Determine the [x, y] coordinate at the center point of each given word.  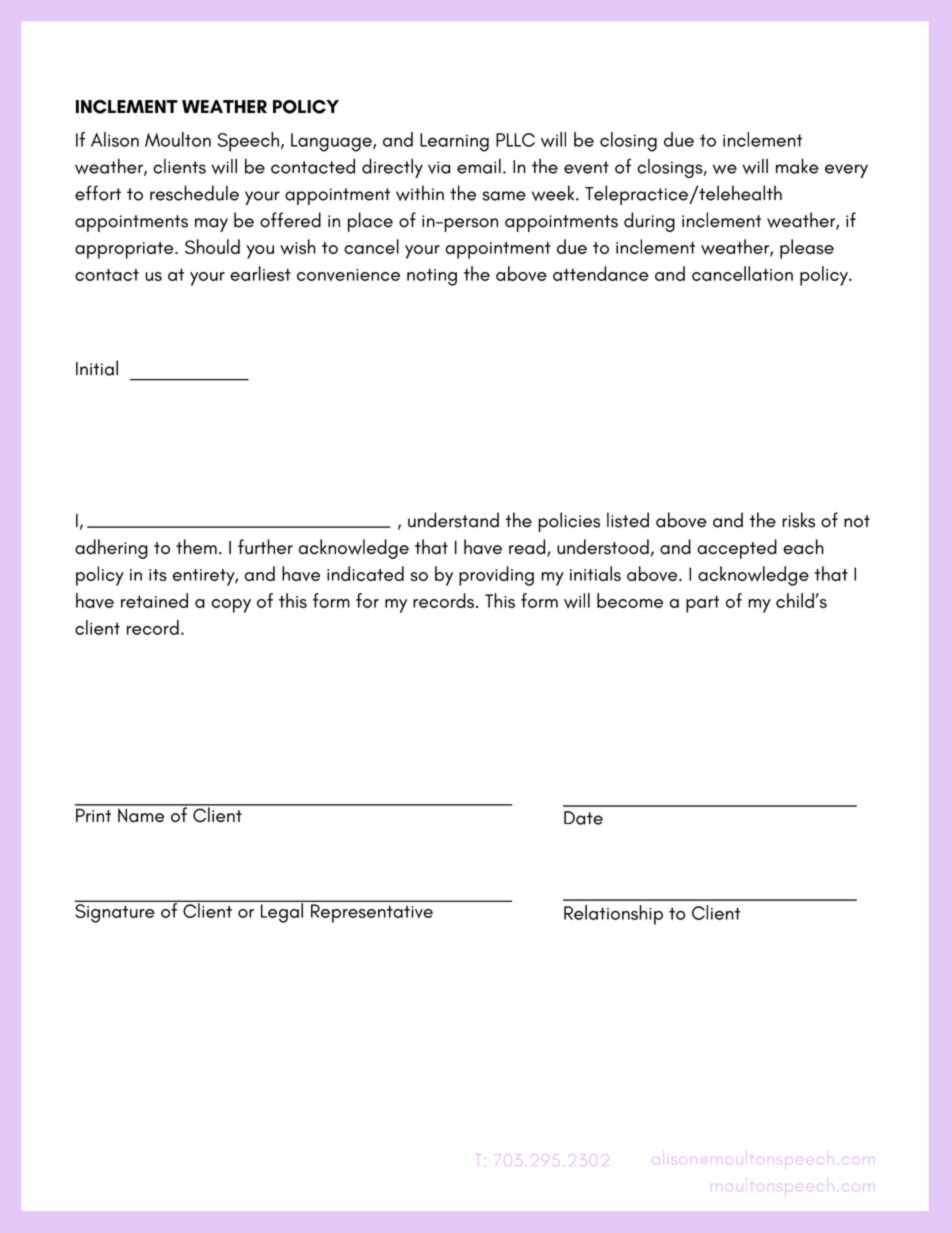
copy [231, 606]
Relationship [613, 915]
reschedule [194, 193]
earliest [260, 273]
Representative [372, 913]
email [479, 166]
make [797, 166]
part [702, 604]
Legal [281, 912]
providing [496, 576]
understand [453, 520]
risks [798, 520]
